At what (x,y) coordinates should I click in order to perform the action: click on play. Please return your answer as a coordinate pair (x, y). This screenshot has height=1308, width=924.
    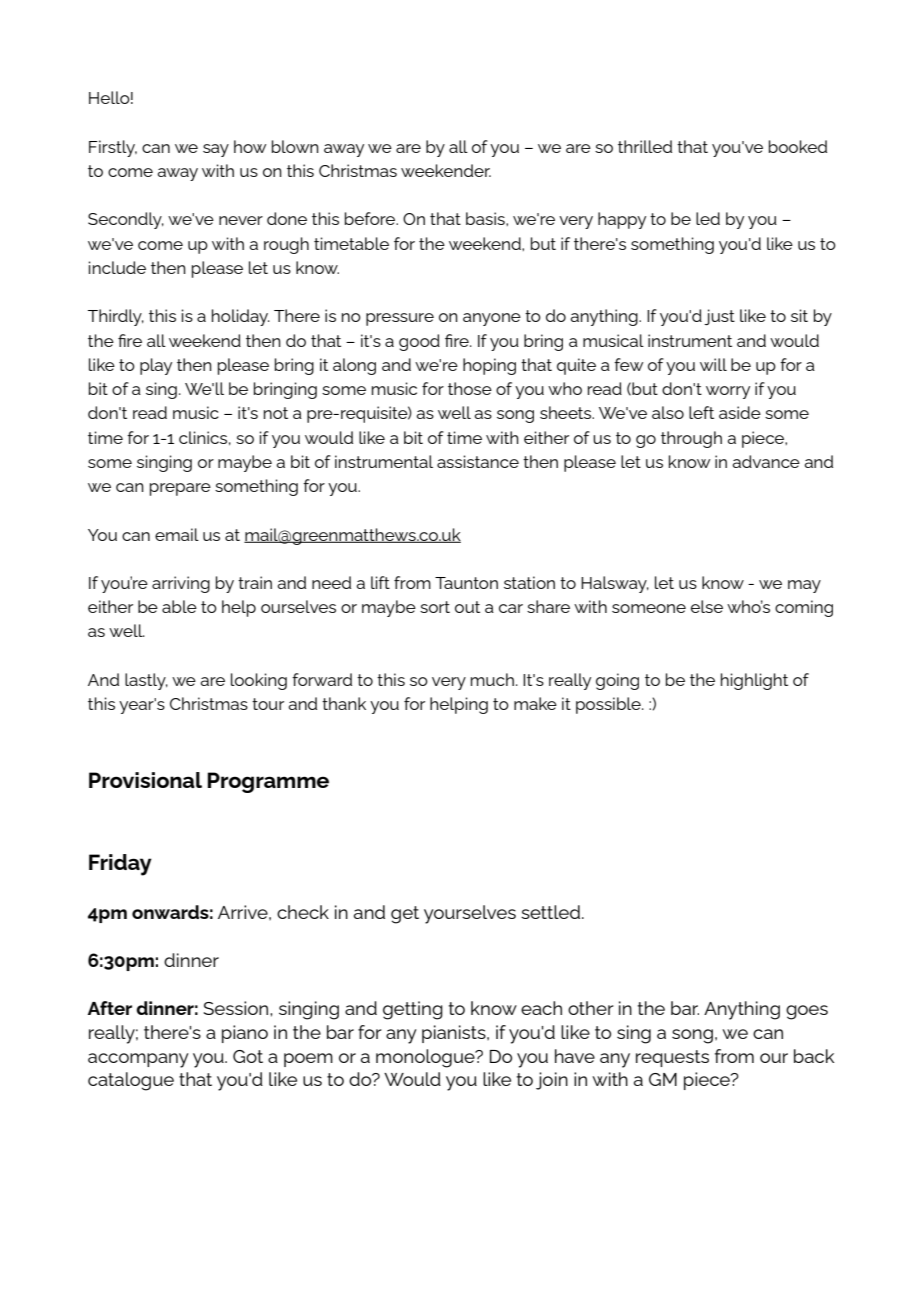
    Looking at the image, I should click on (156, 366).
